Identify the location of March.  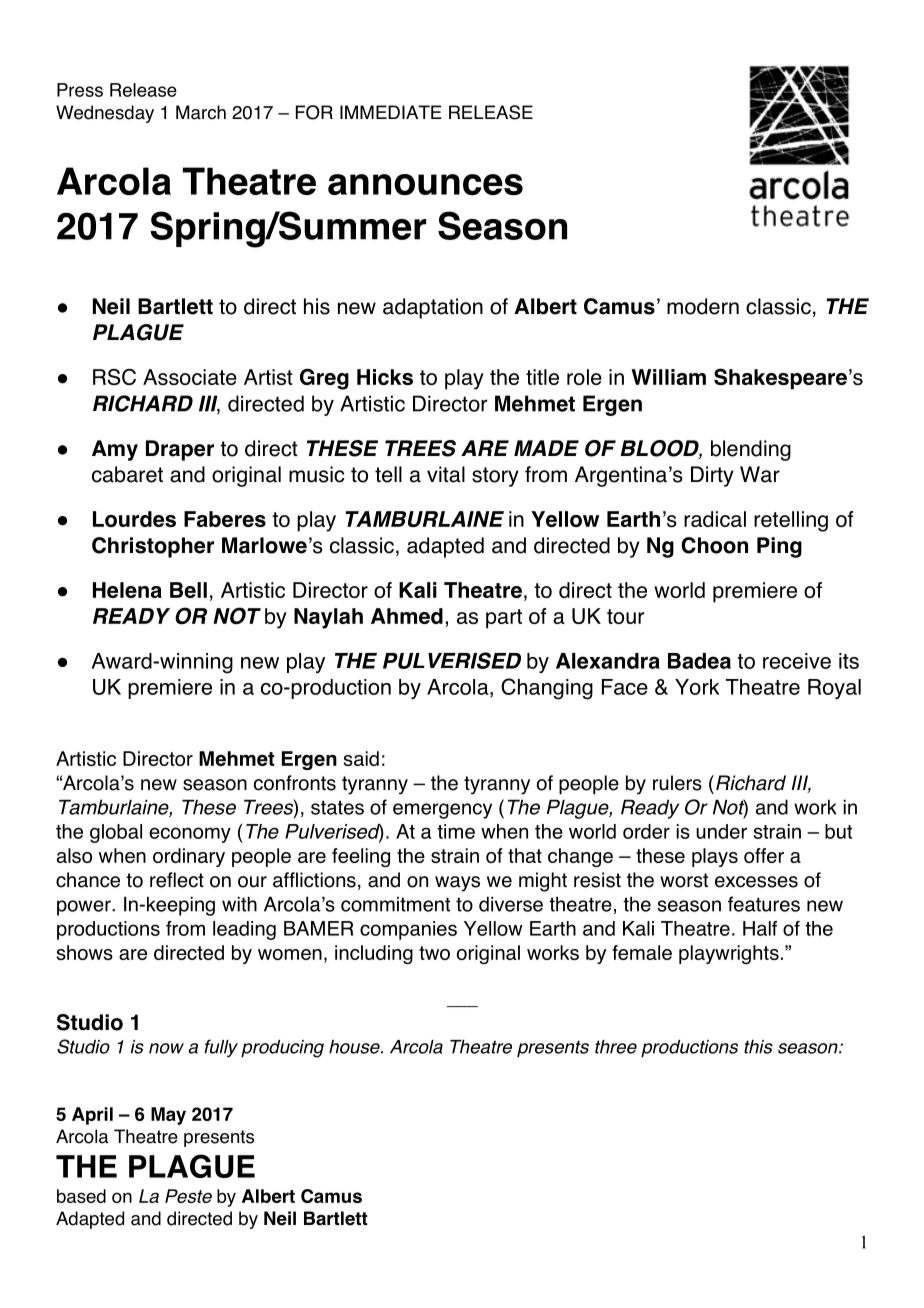
(201, 112).
